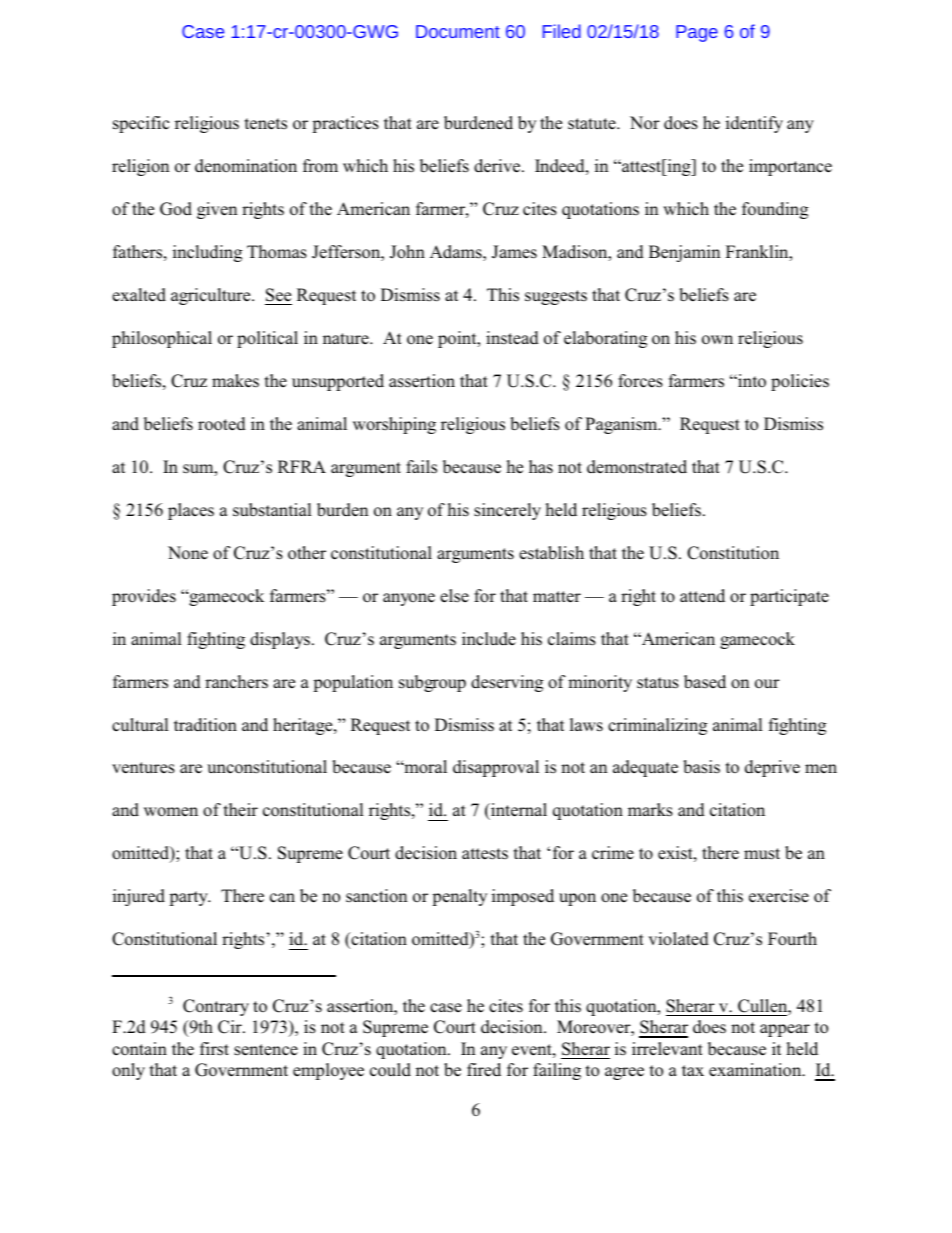 The width and height of the screenshot is (952, 1233). What do you see at coordinates (697, 33) in the screenshot?
I see `Page` at bounding box center [697, 33].
